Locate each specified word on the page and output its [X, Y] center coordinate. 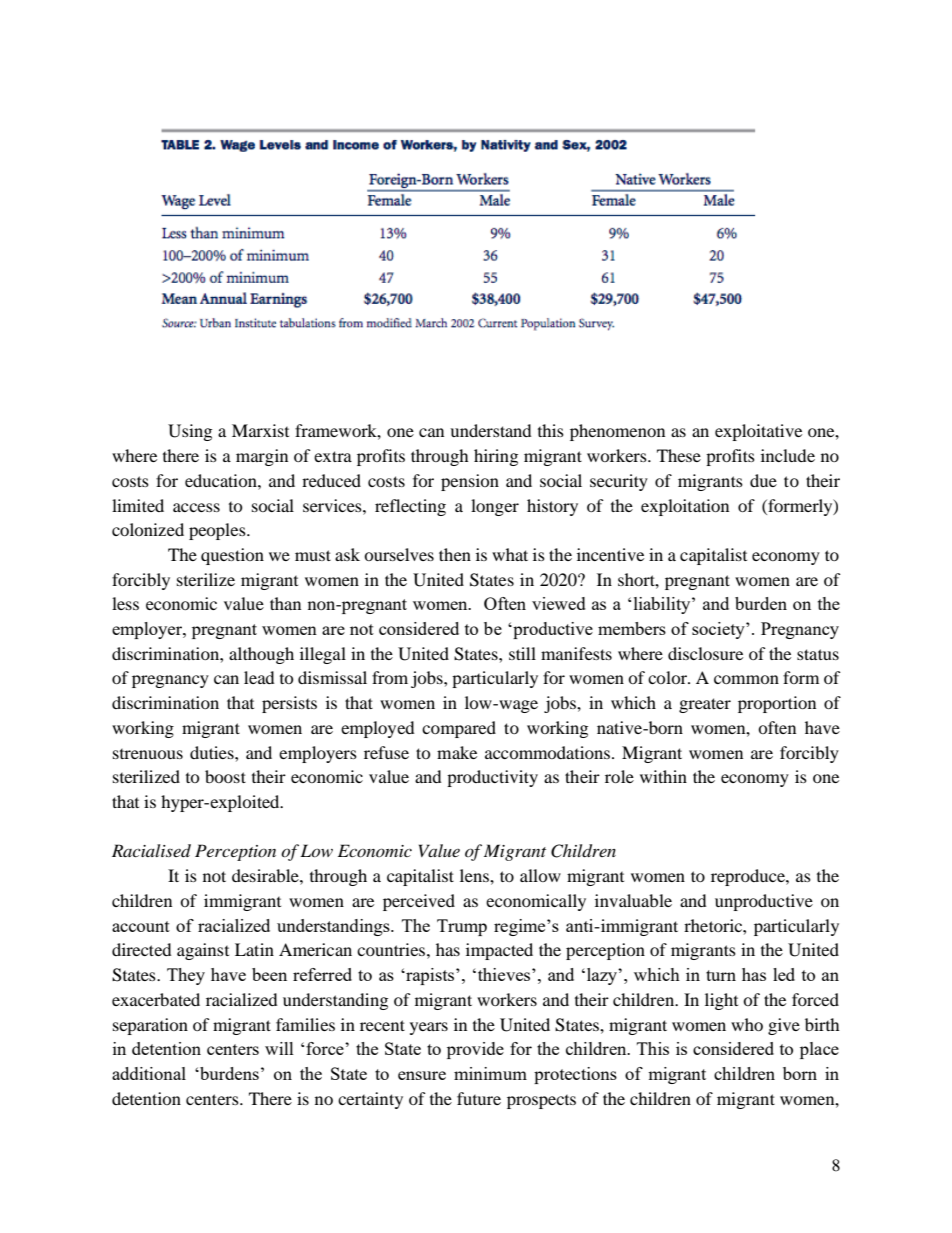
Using [190, 432]
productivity [492, 778]
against [203, 951]
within [663, 776]
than [285, 603]
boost [225, 776]
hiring [496, 457]
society [719, 630]
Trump [462, 927]
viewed [559, 603]
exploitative [758, 432]
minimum [490, 1073]
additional [149, 1073]
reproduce [749, 877]
